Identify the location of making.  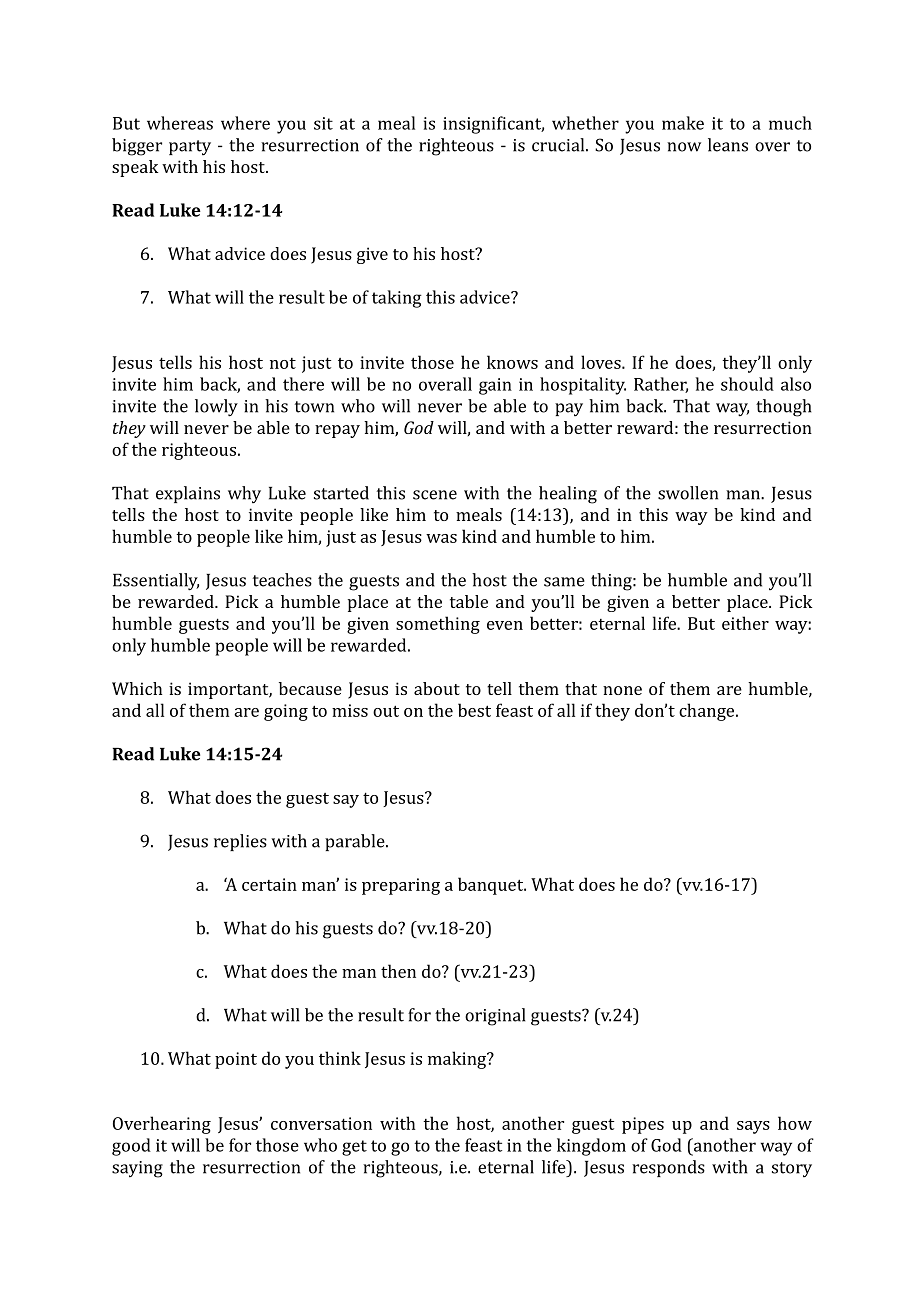
(458, 1060).
